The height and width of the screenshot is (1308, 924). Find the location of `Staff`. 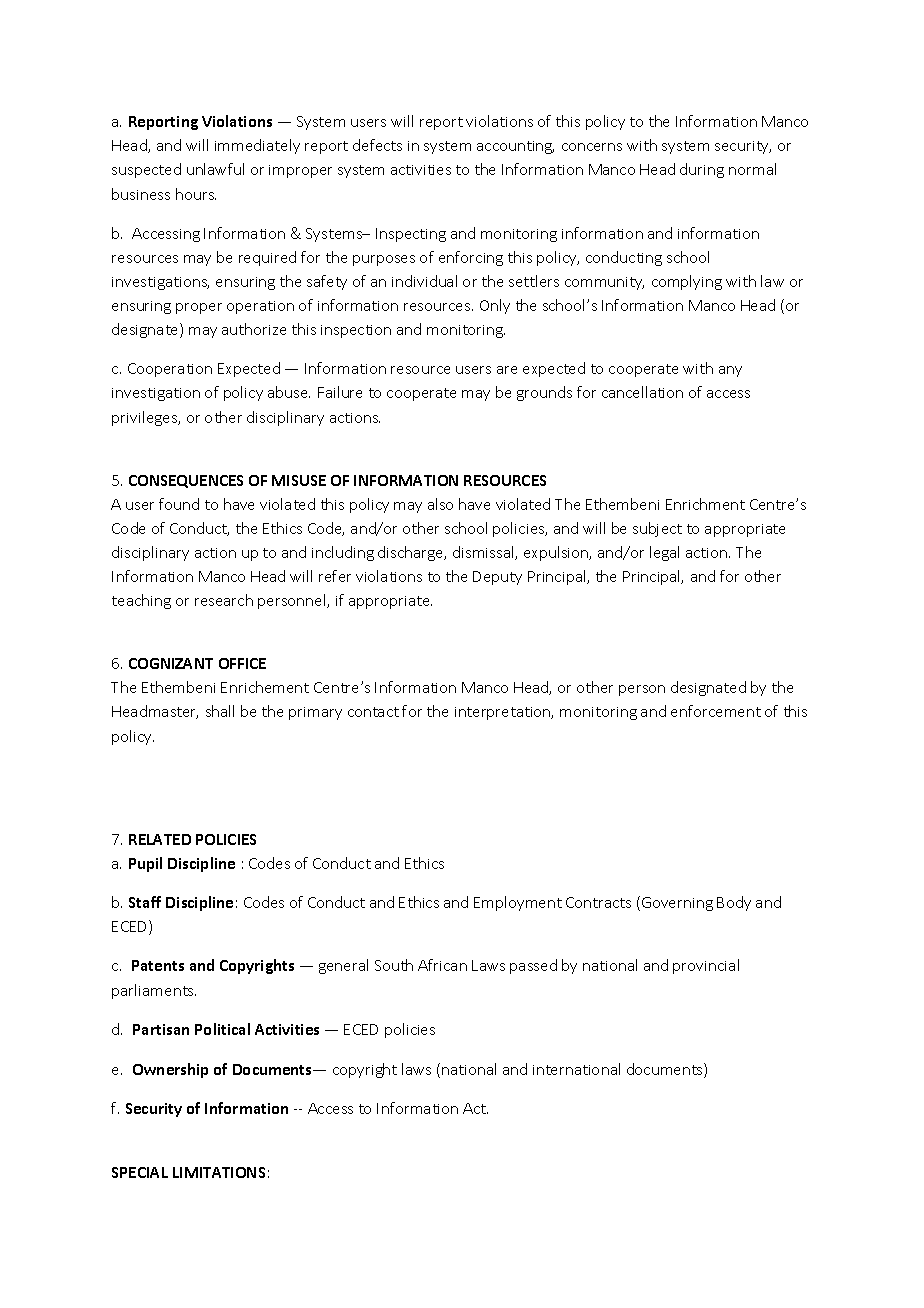

Staff is located at coordinates (145, 902).
